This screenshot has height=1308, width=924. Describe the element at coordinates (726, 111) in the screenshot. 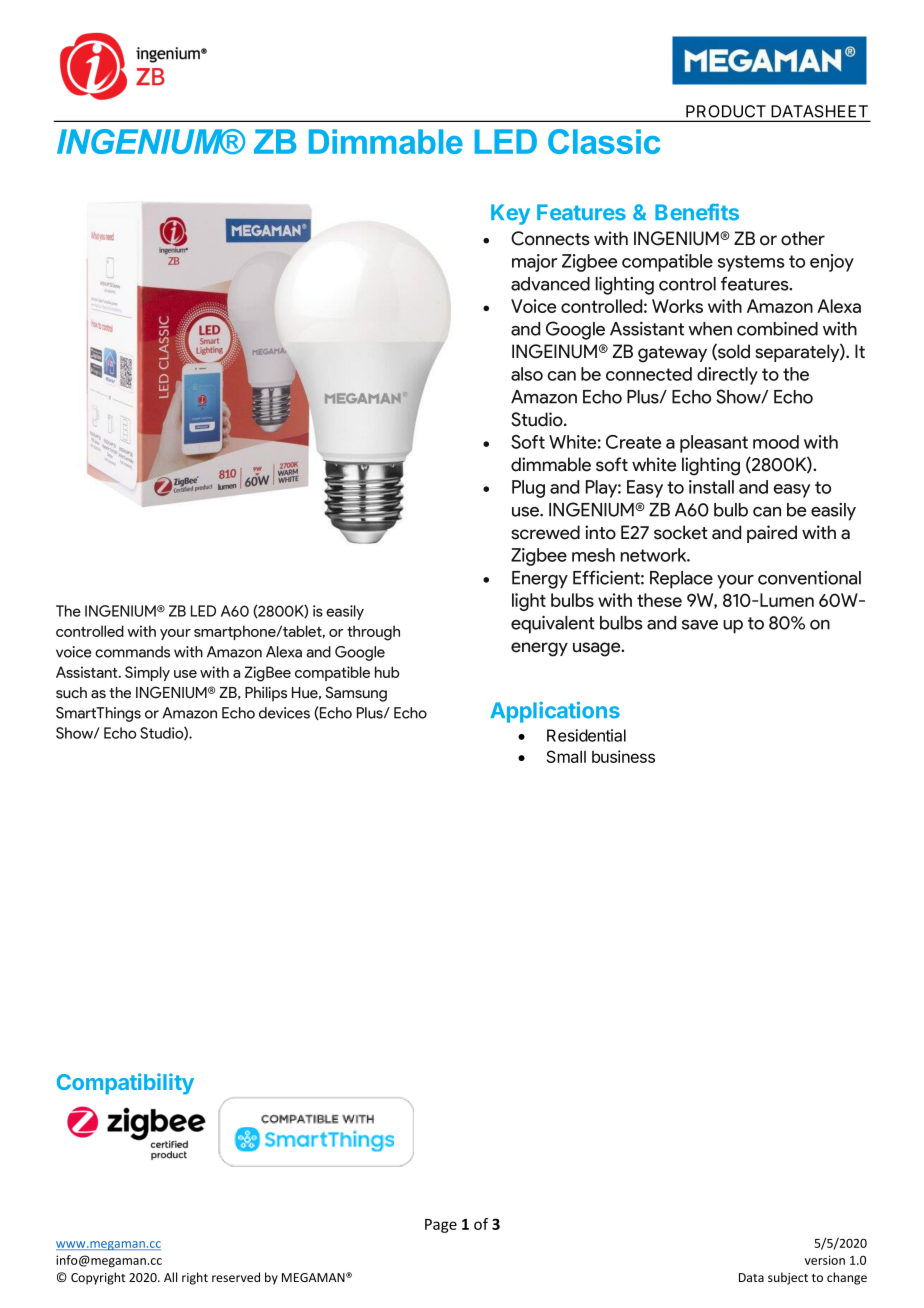

I see `PRODUCT` at that location.
